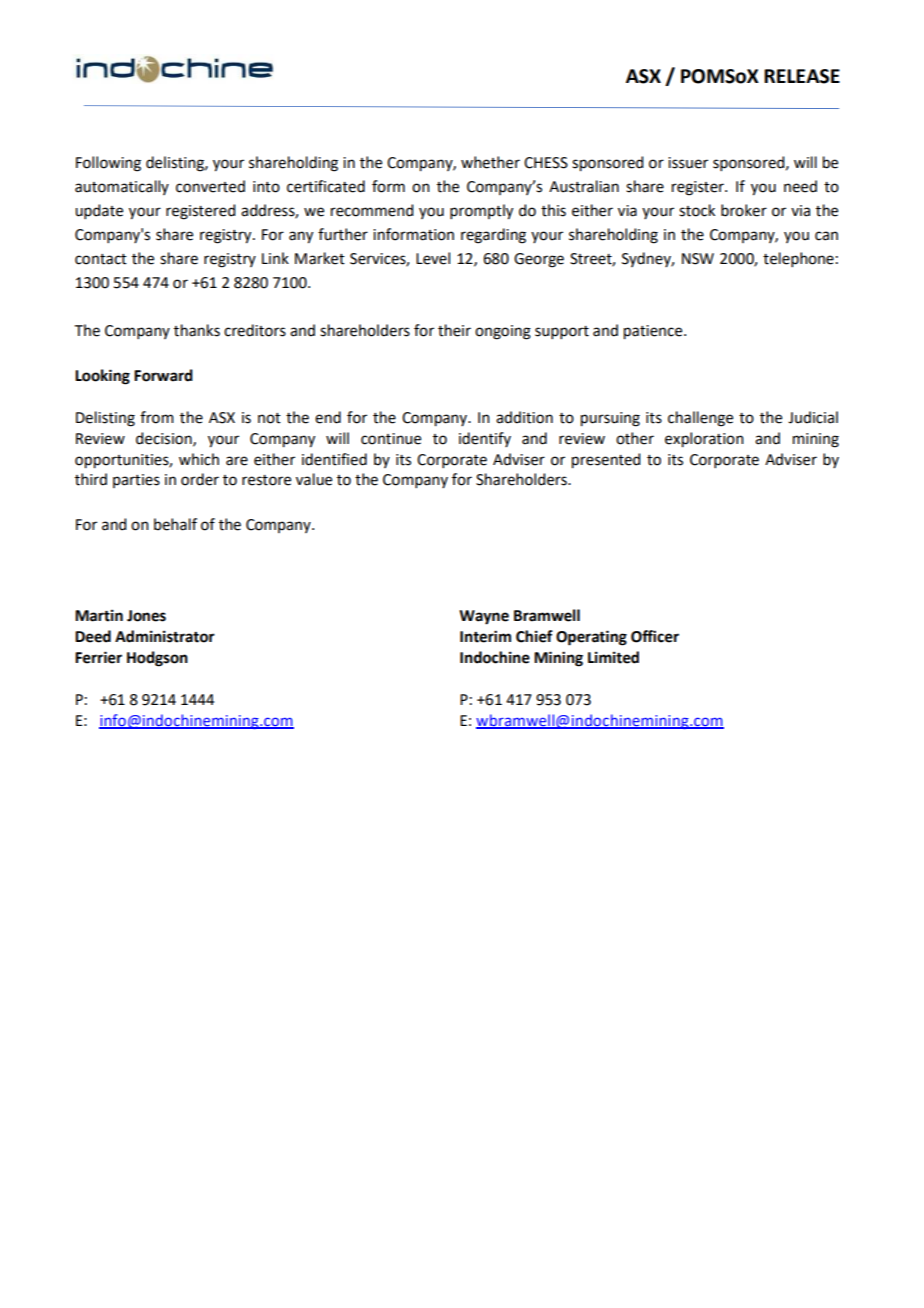  What do you see at coordinates (485, 439) in the document?
I see `identify` at bounding box center [485, 439].
